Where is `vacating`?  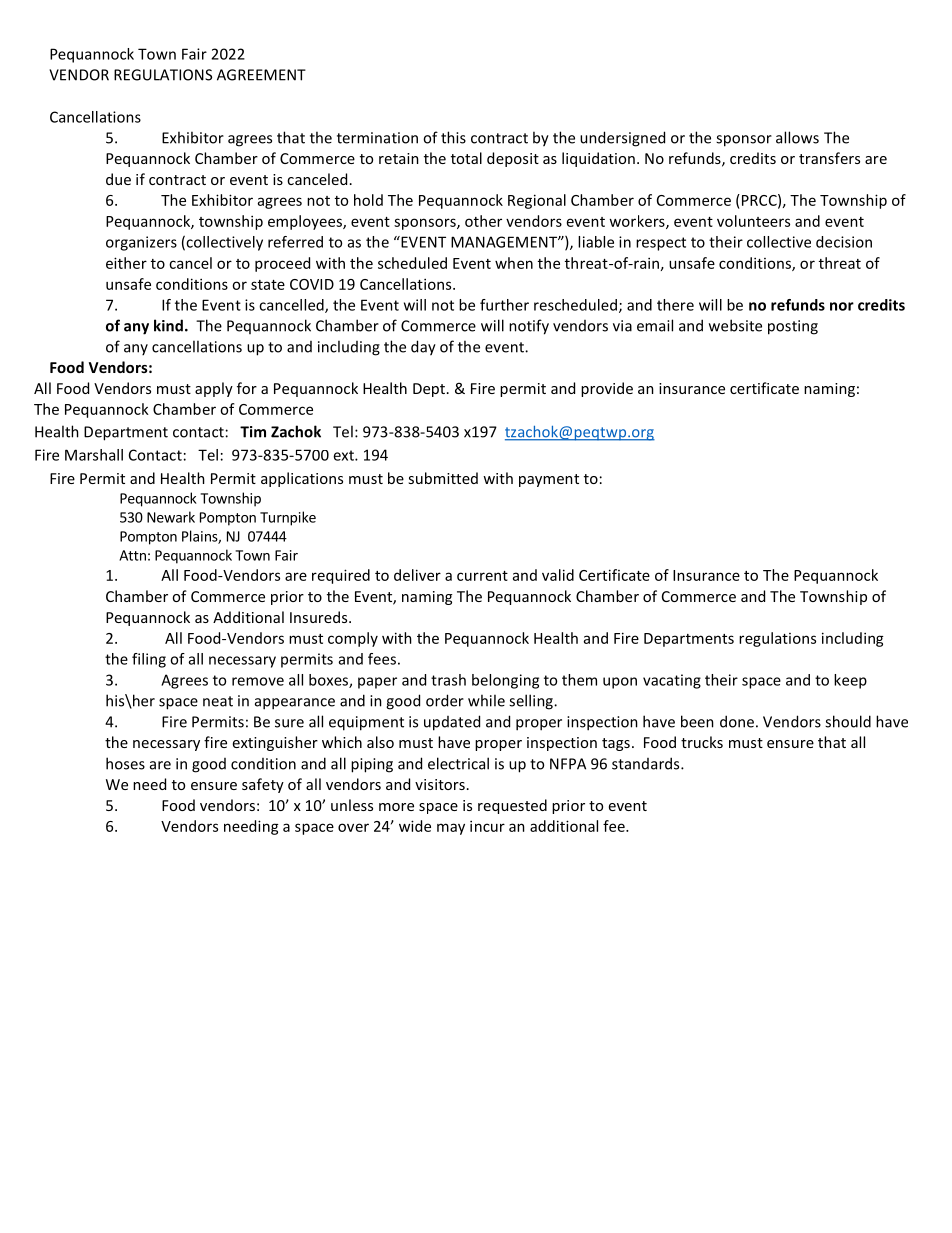 vacating is located at coordinates (672, 681).
